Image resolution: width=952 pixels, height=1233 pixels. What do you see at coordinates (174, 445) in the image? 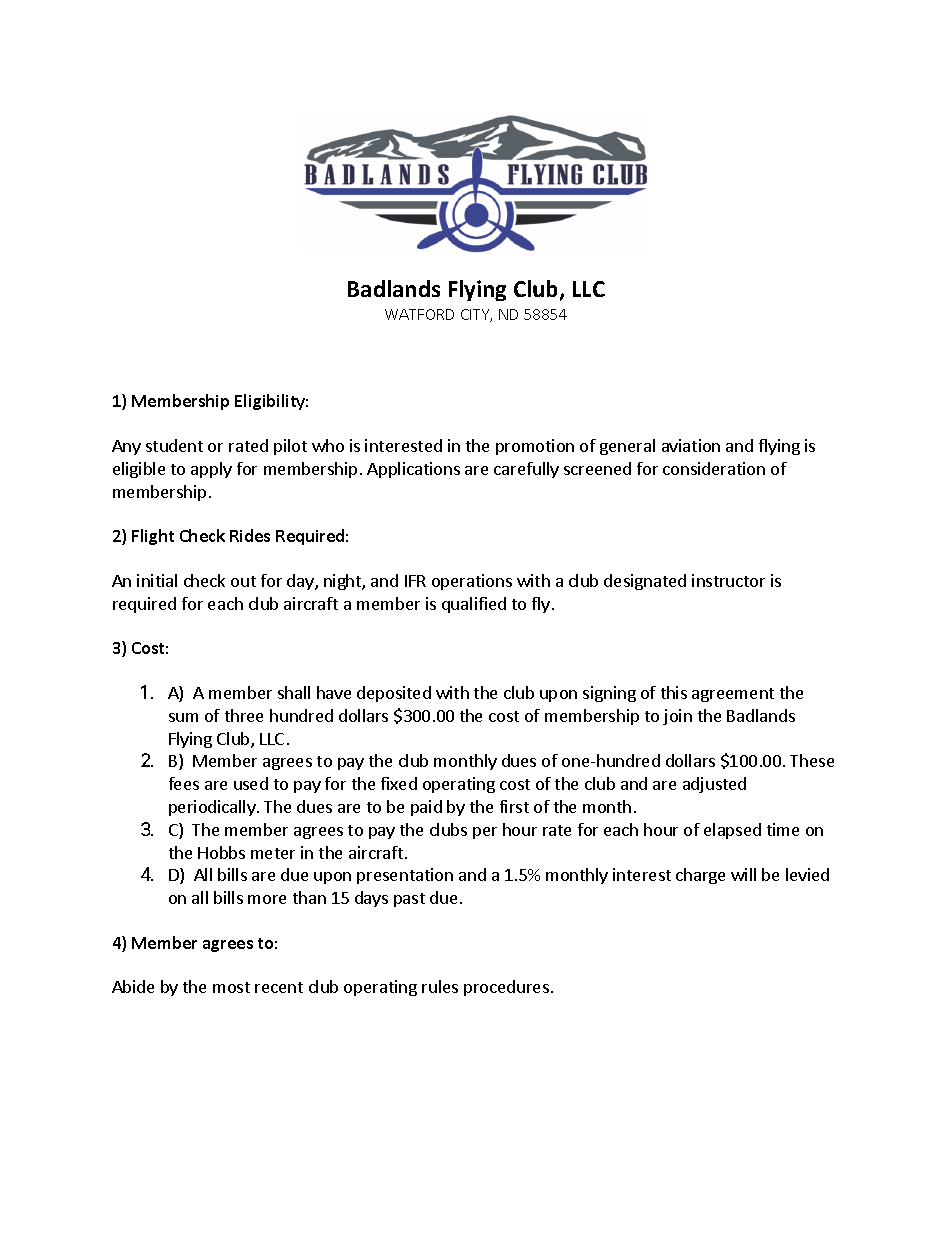
I see `student` at bounding box center [174, 445].
